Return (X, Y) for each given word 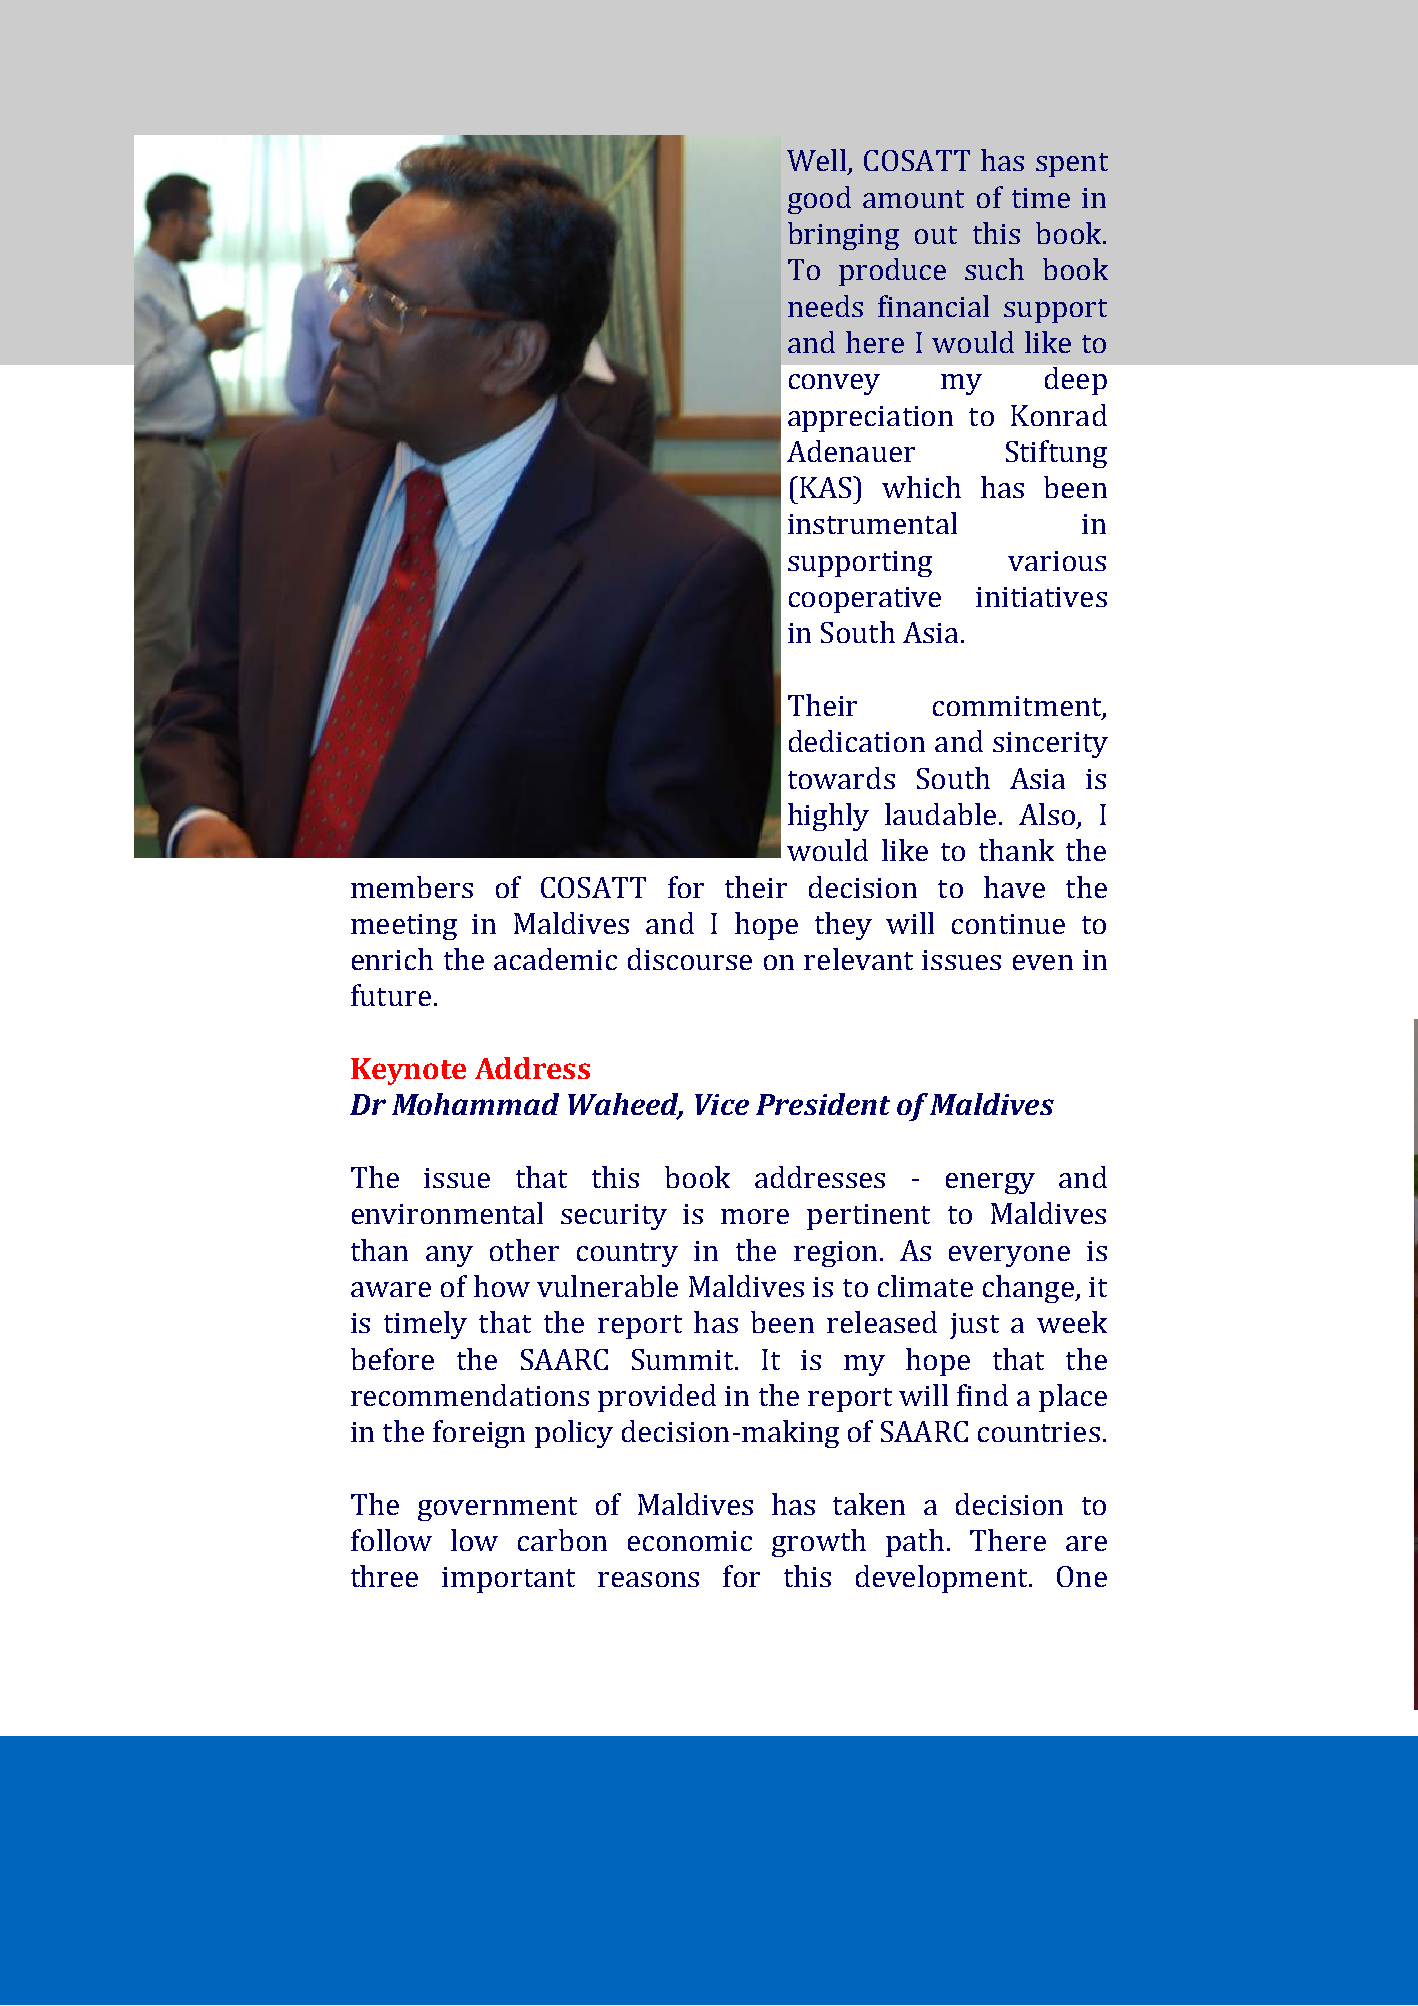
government (497, 1509)
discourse (690, 959)
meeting (404, 927)
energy (990, 1183)
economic (690, 1541)
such (994, 269)
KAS (827, 487)
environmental (447, 1213)
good (819, 200)
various (1057, 561)
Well (816, 160)
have (1014, 887)
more (755, 1216)
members (412, 887)
